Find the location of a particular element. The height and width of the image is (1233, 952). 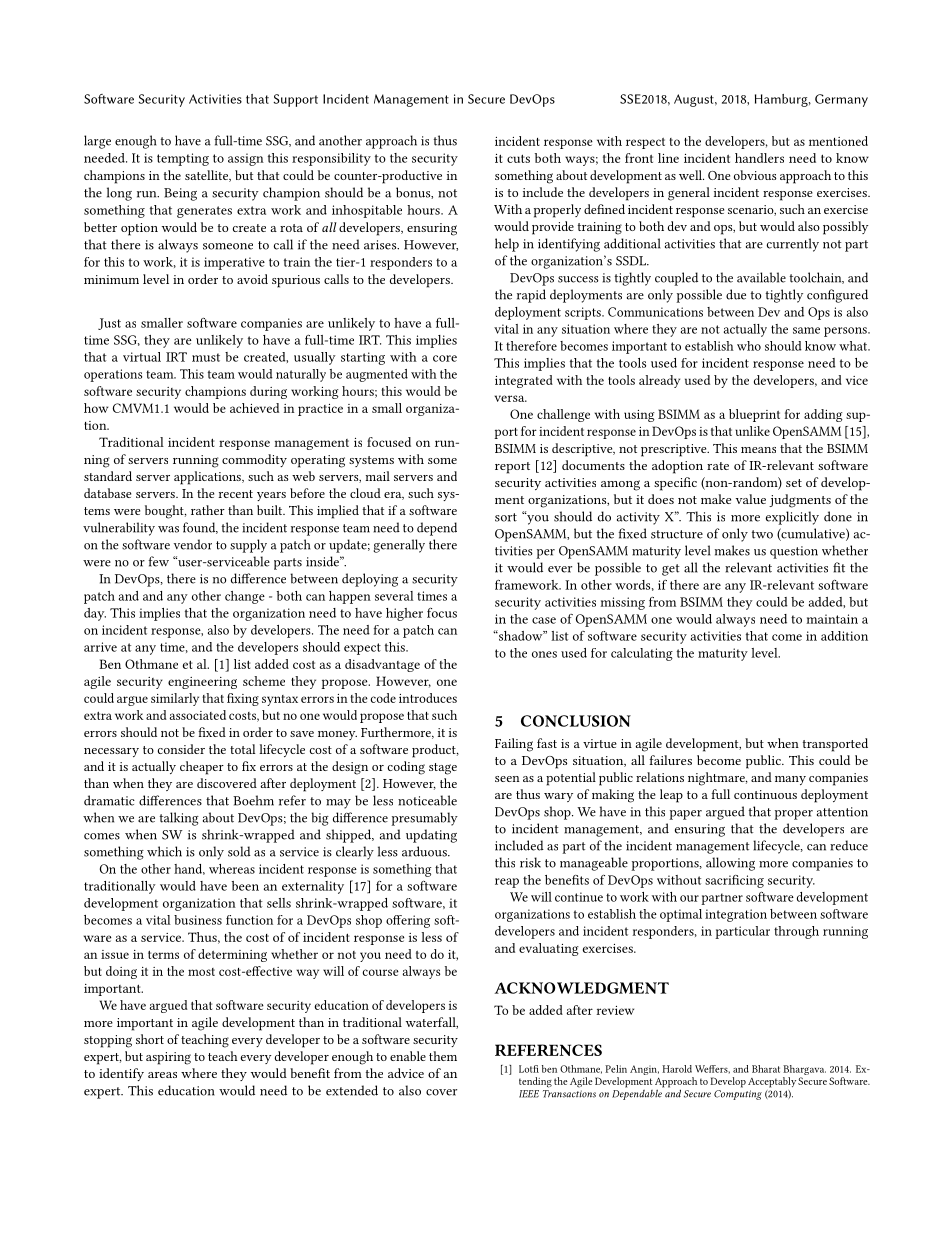

them is located at coordinates (443, 1056).
